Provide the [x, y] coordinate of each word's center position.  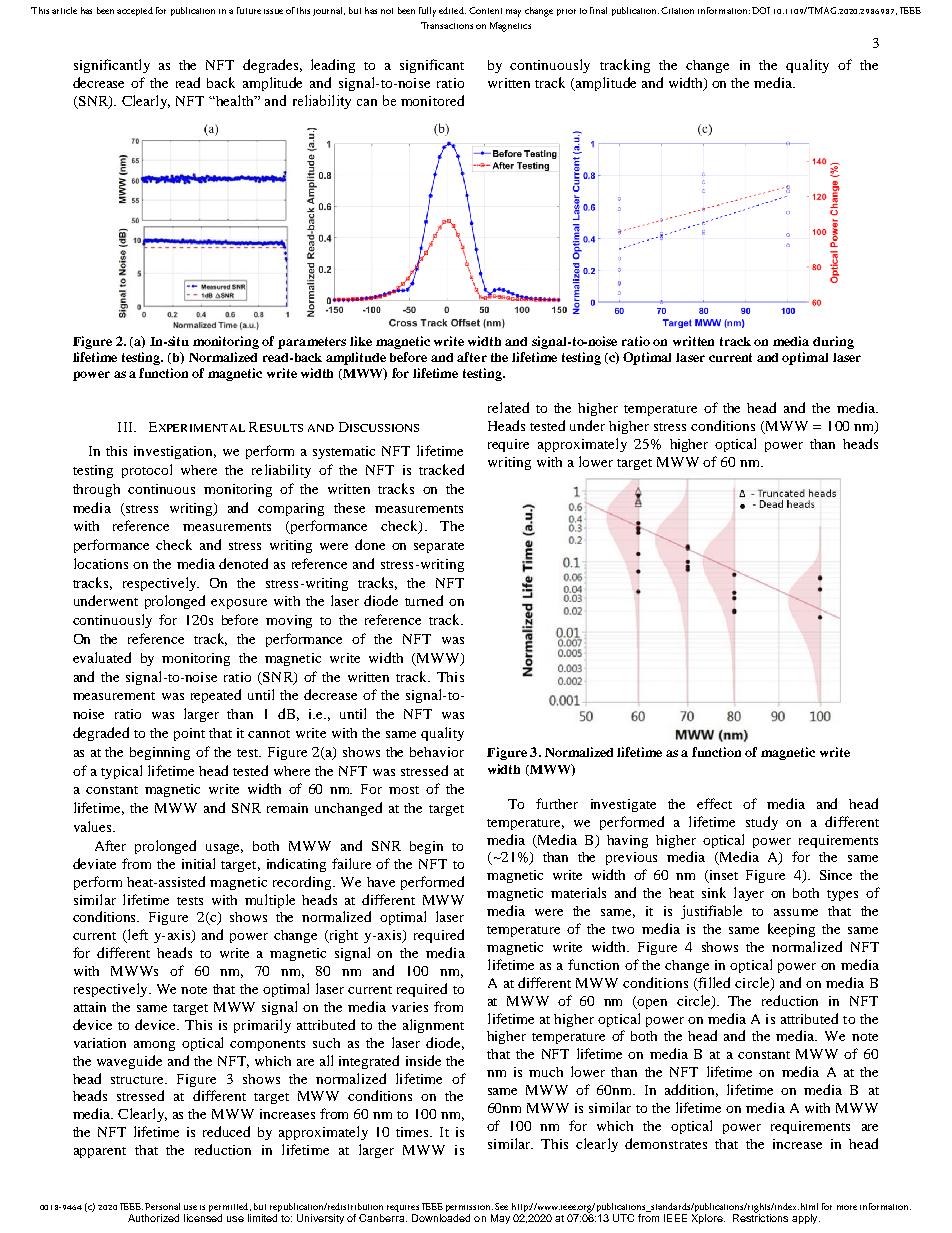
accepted [135, 11]
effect [714, 803]
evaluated [102, 657]
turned [424, 600]
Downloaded [441, 1218]
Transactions [447, 25]
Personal [162, 1206]
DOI [761, 10]
